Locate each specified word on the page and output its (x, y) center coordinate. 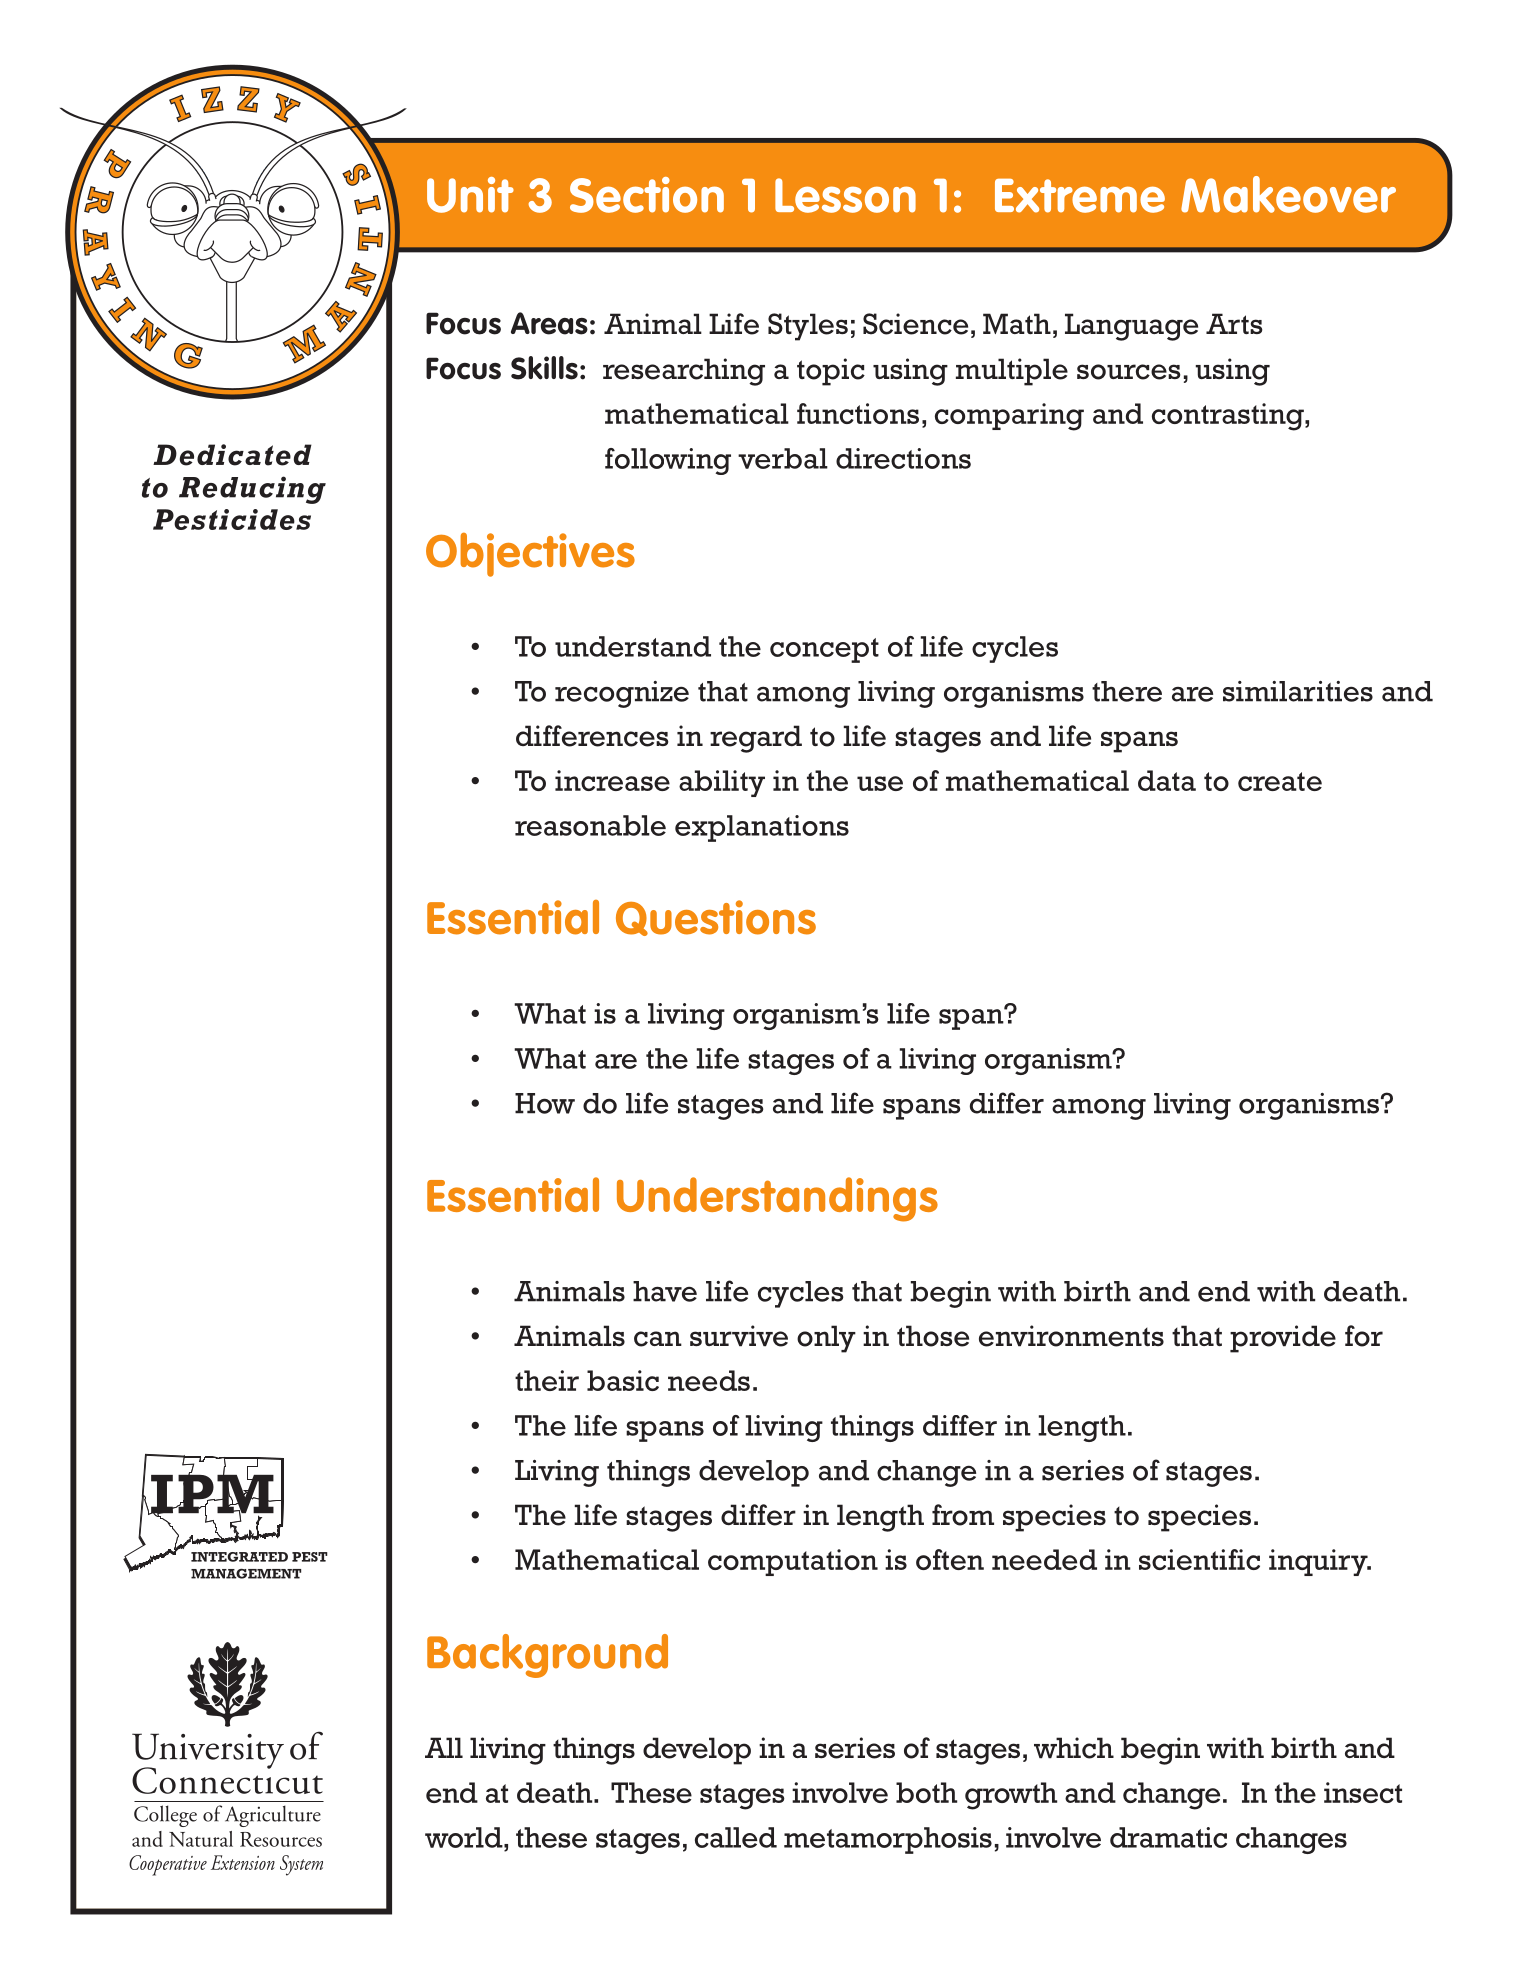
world (465, 1837)
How (545, 1103)
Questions (716, 918)
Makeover (1288, 194)
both (926, 1792)
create (1280, 781)
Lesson (845, 195)
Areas (549, 323)
